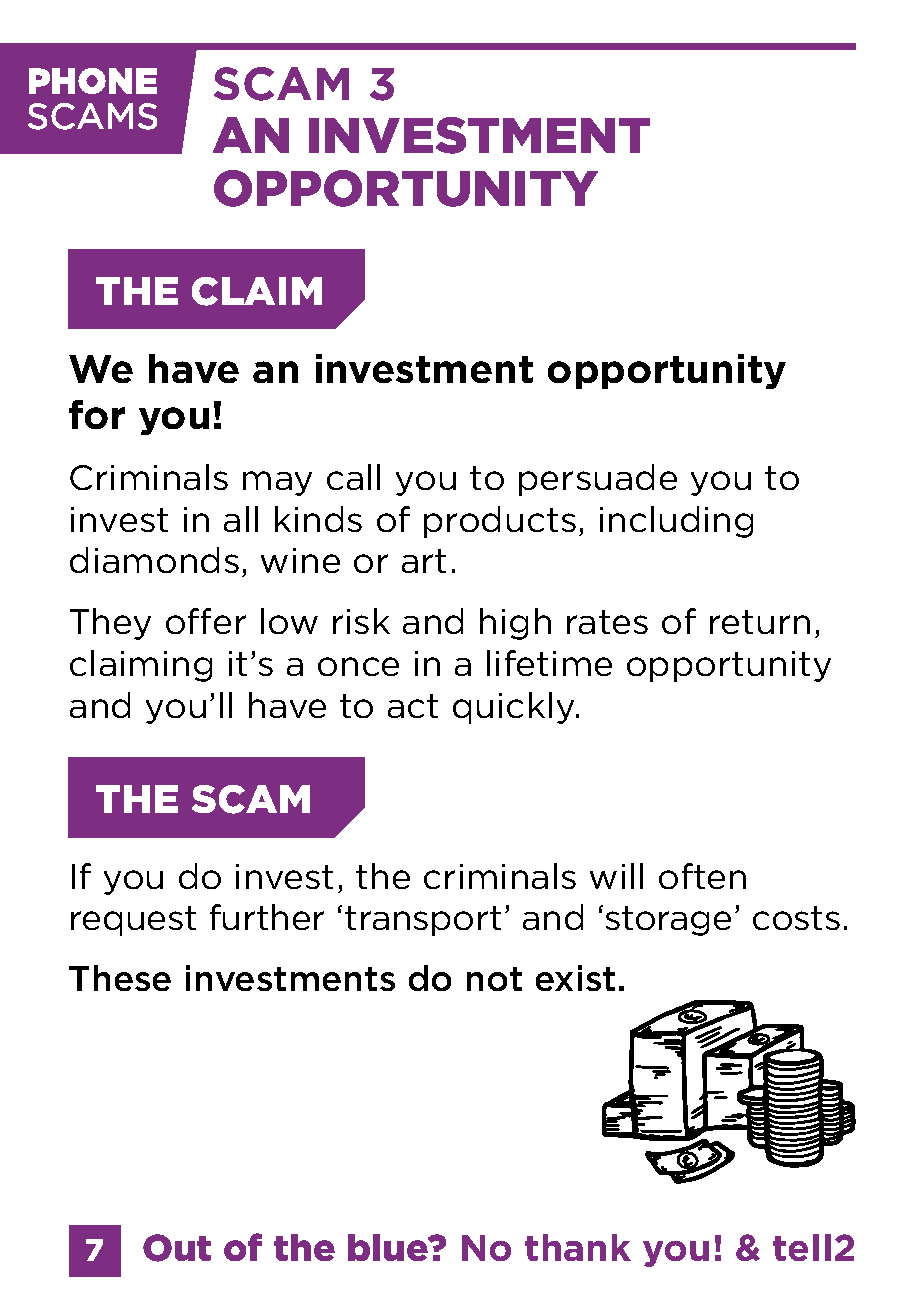 This screenshot has height=1311, width=924. Describe the element at coordinates (575, 978) in the screenshot. I see `exist` at that location.
